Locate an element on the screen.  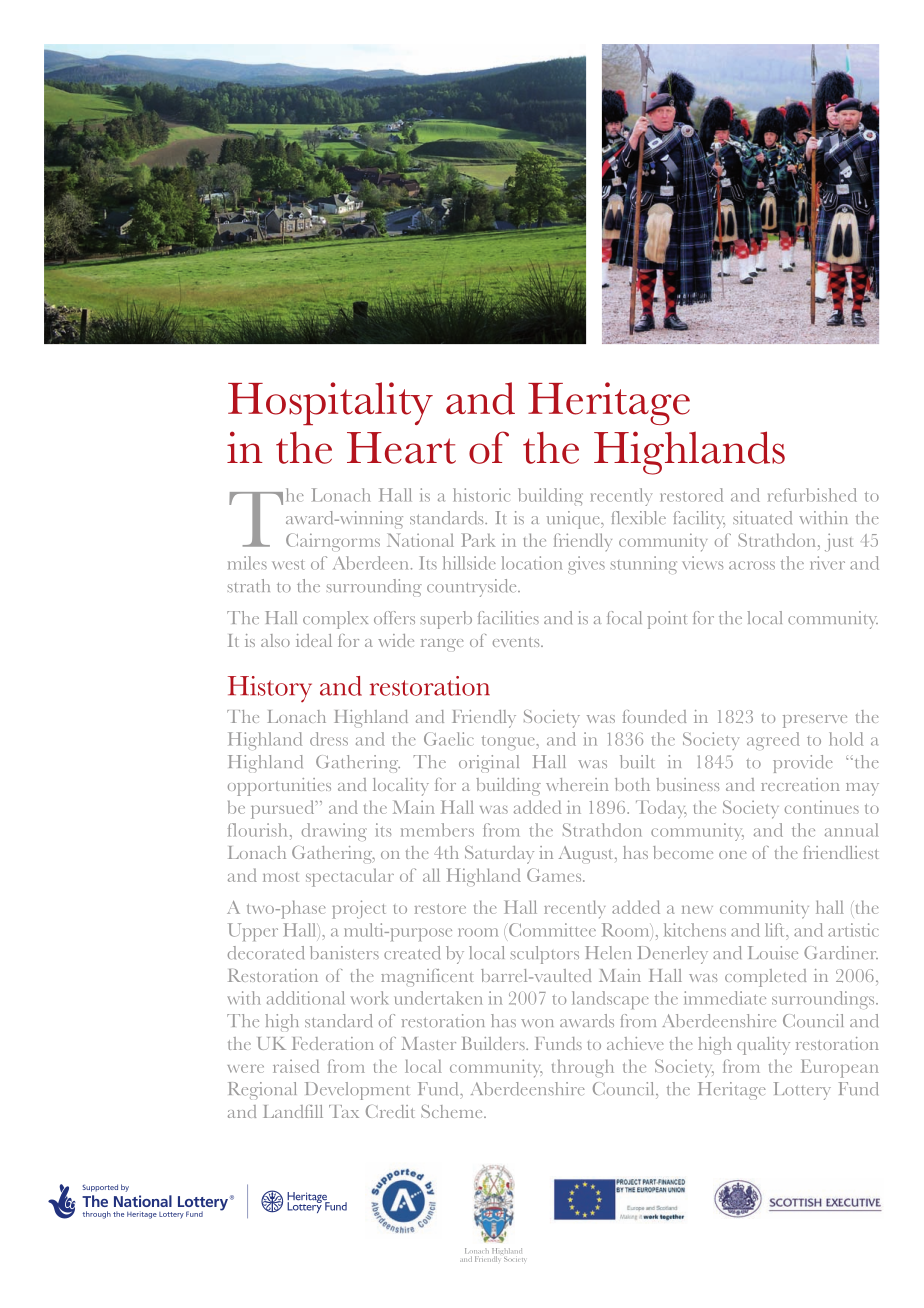
History is located at coordinates (270, 689).
